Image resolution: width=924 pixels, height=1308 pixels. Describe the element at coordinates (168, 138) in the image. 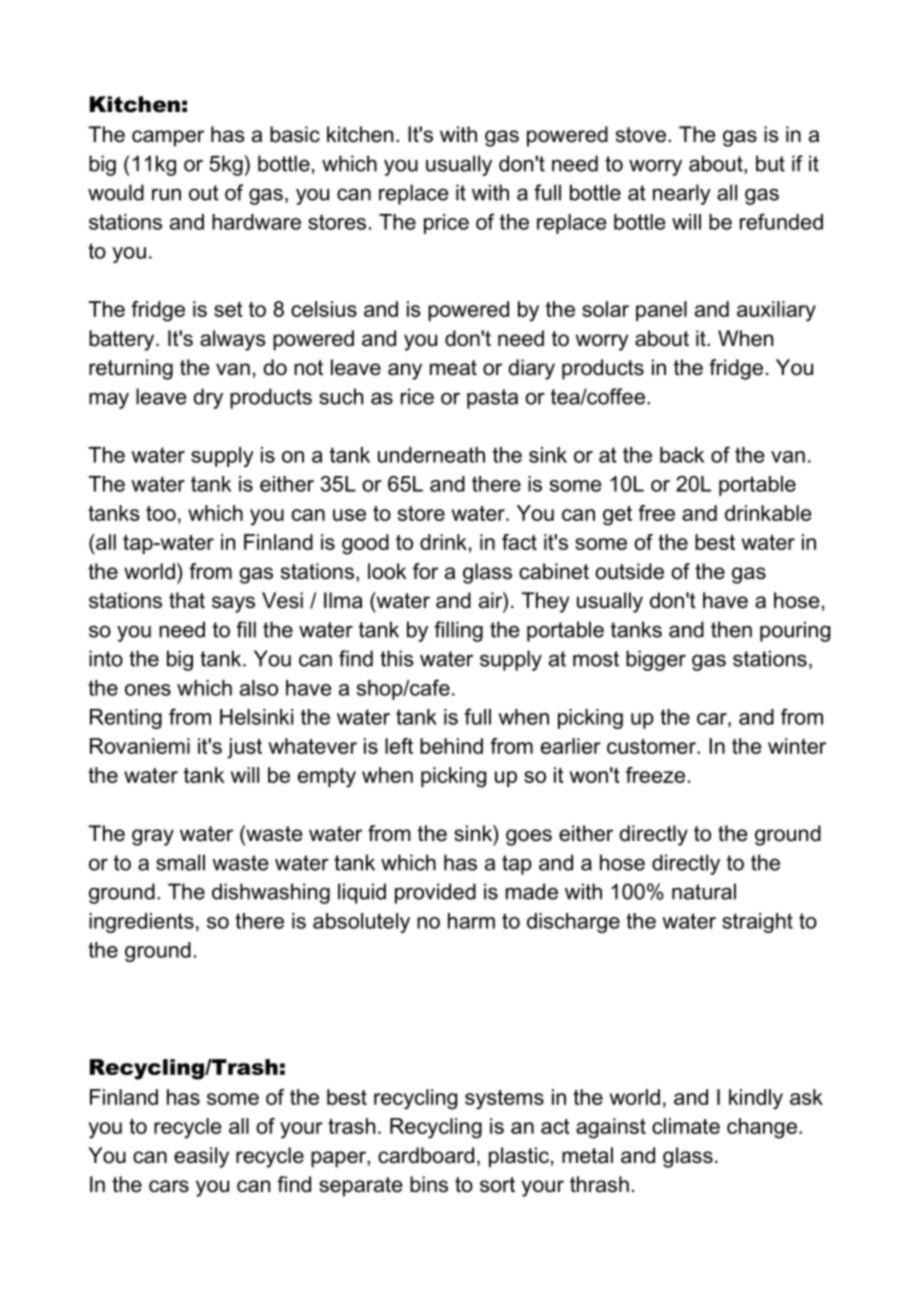

I see `camper` at that location.
